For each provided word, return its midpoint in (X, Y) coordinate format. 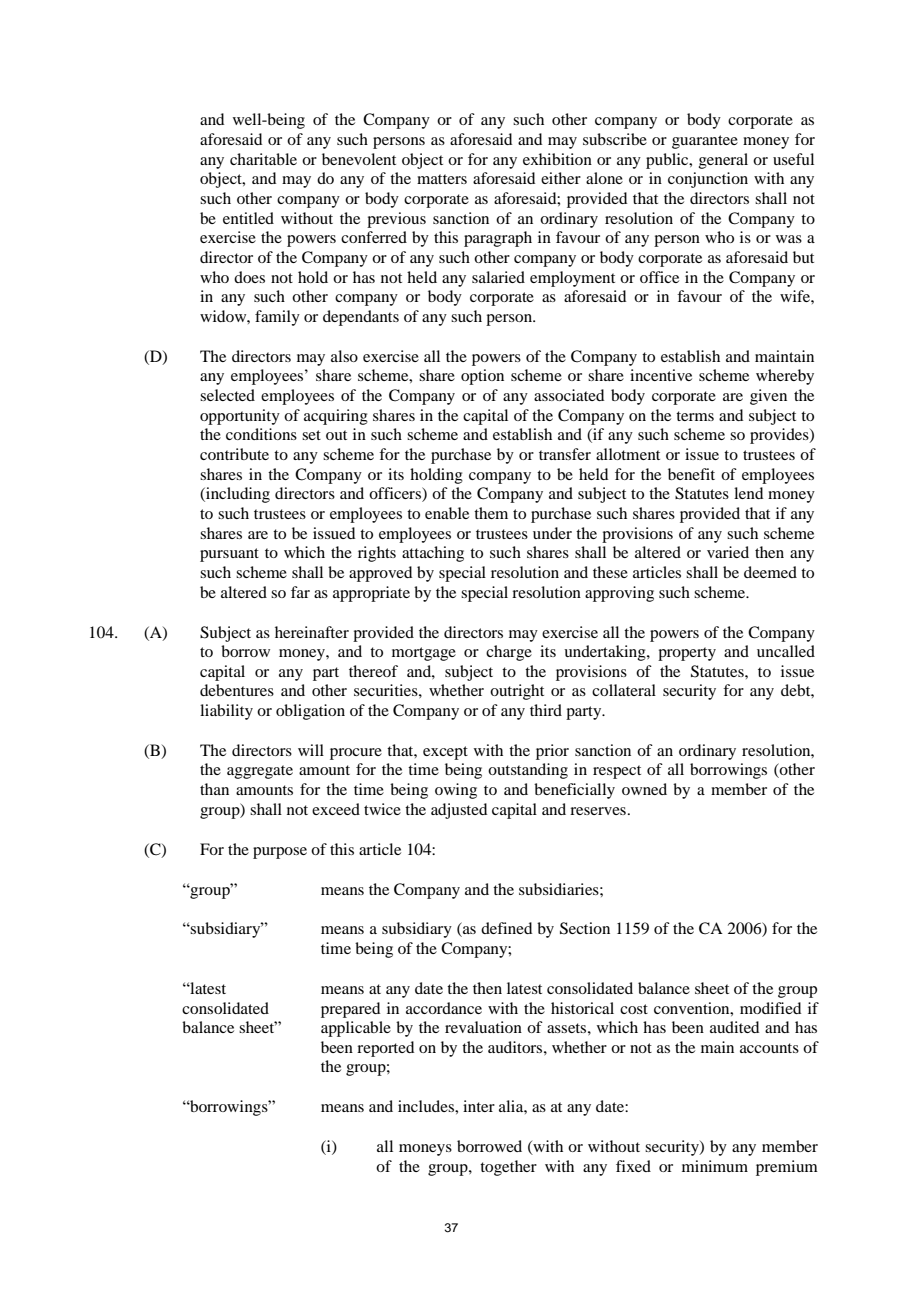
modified (770, 1008)
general (723, 161)
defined (506, 928)
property (687, 654)
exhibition (557, 159)
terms (695, 416)
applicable (356, 1029)
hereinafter (312, 632)
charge (509, 653)
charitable (263, 159)
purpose (280, 853)
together (508, 1168)
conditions (261, 434)
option (482, 377)
